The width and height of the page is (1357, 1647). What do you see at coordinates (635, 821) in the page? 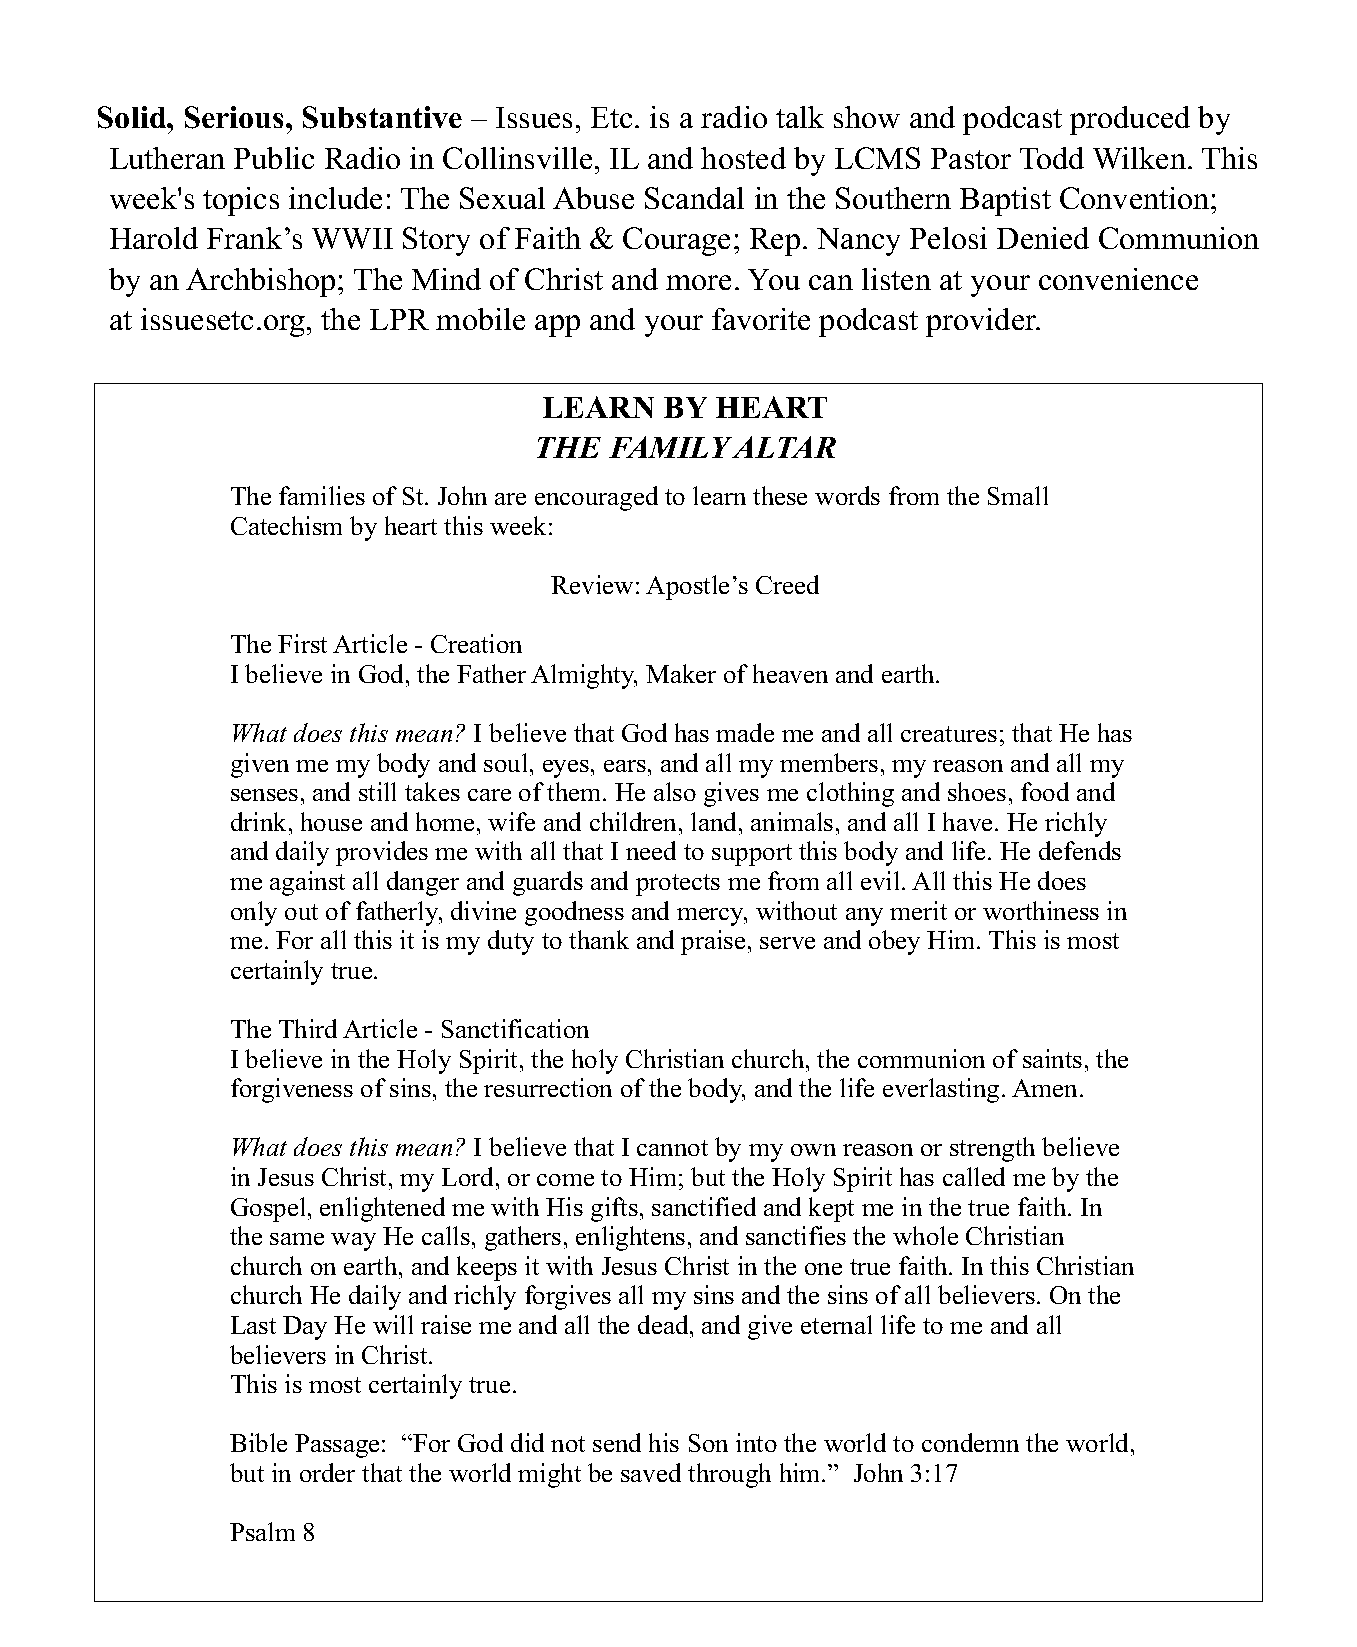
I see `children` at bounding box center [635, 821].
